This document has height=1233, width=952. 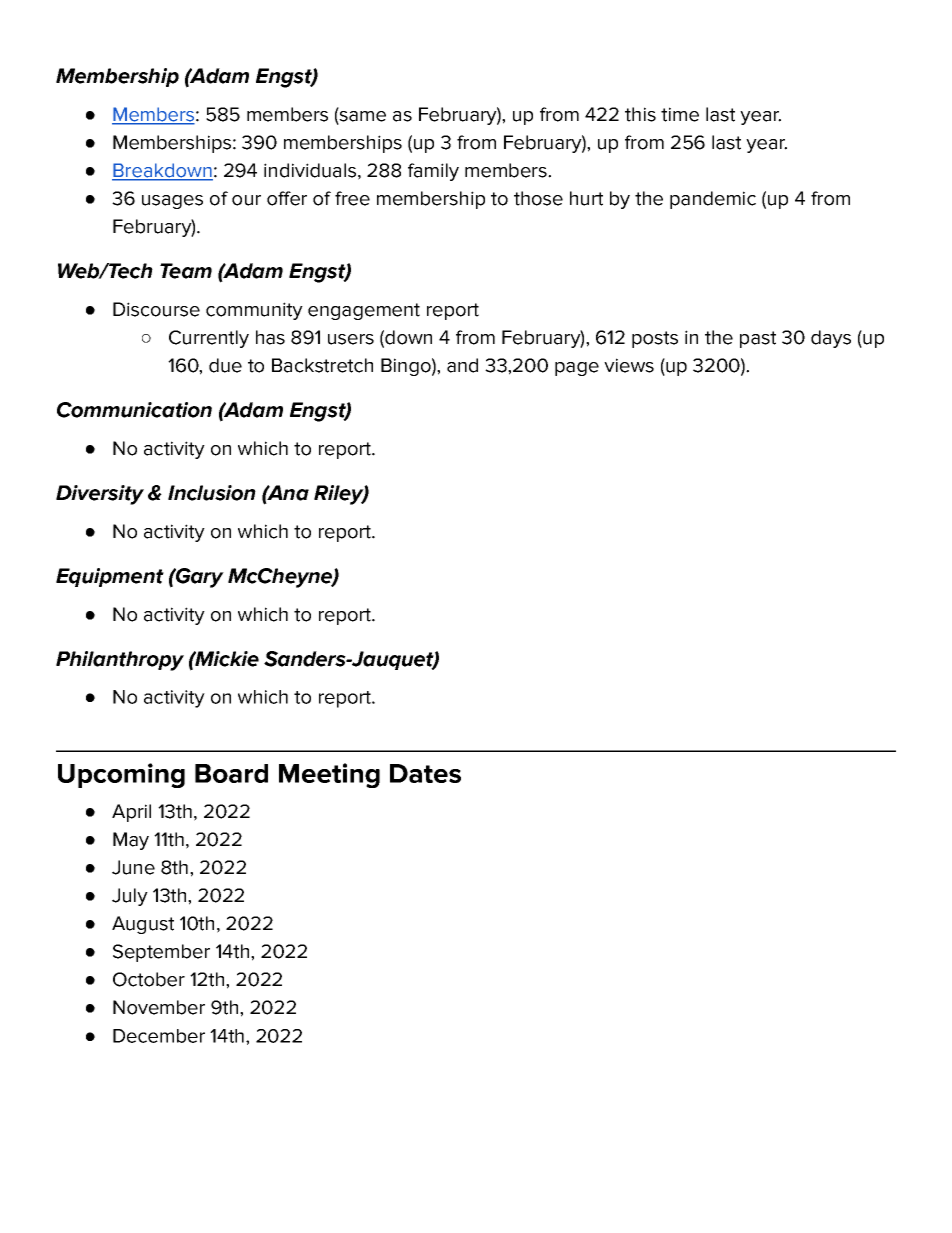 What do you see at coordinates (212, 493) in the document?
I see `Inclusion` at bounding box center [212, 493].
